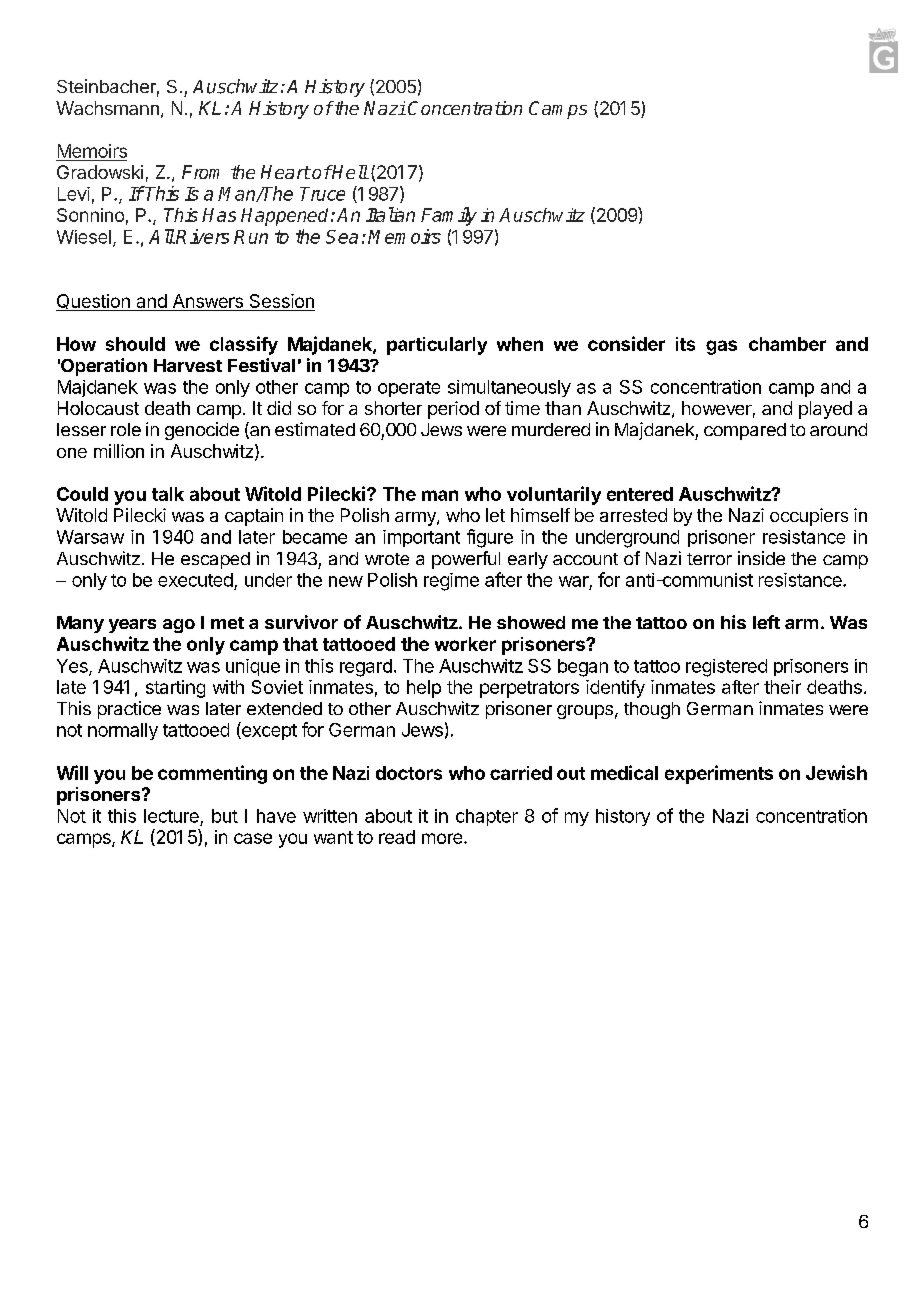 This page has width=924, height=1308. I want to click on regime, so click(451, 582).
